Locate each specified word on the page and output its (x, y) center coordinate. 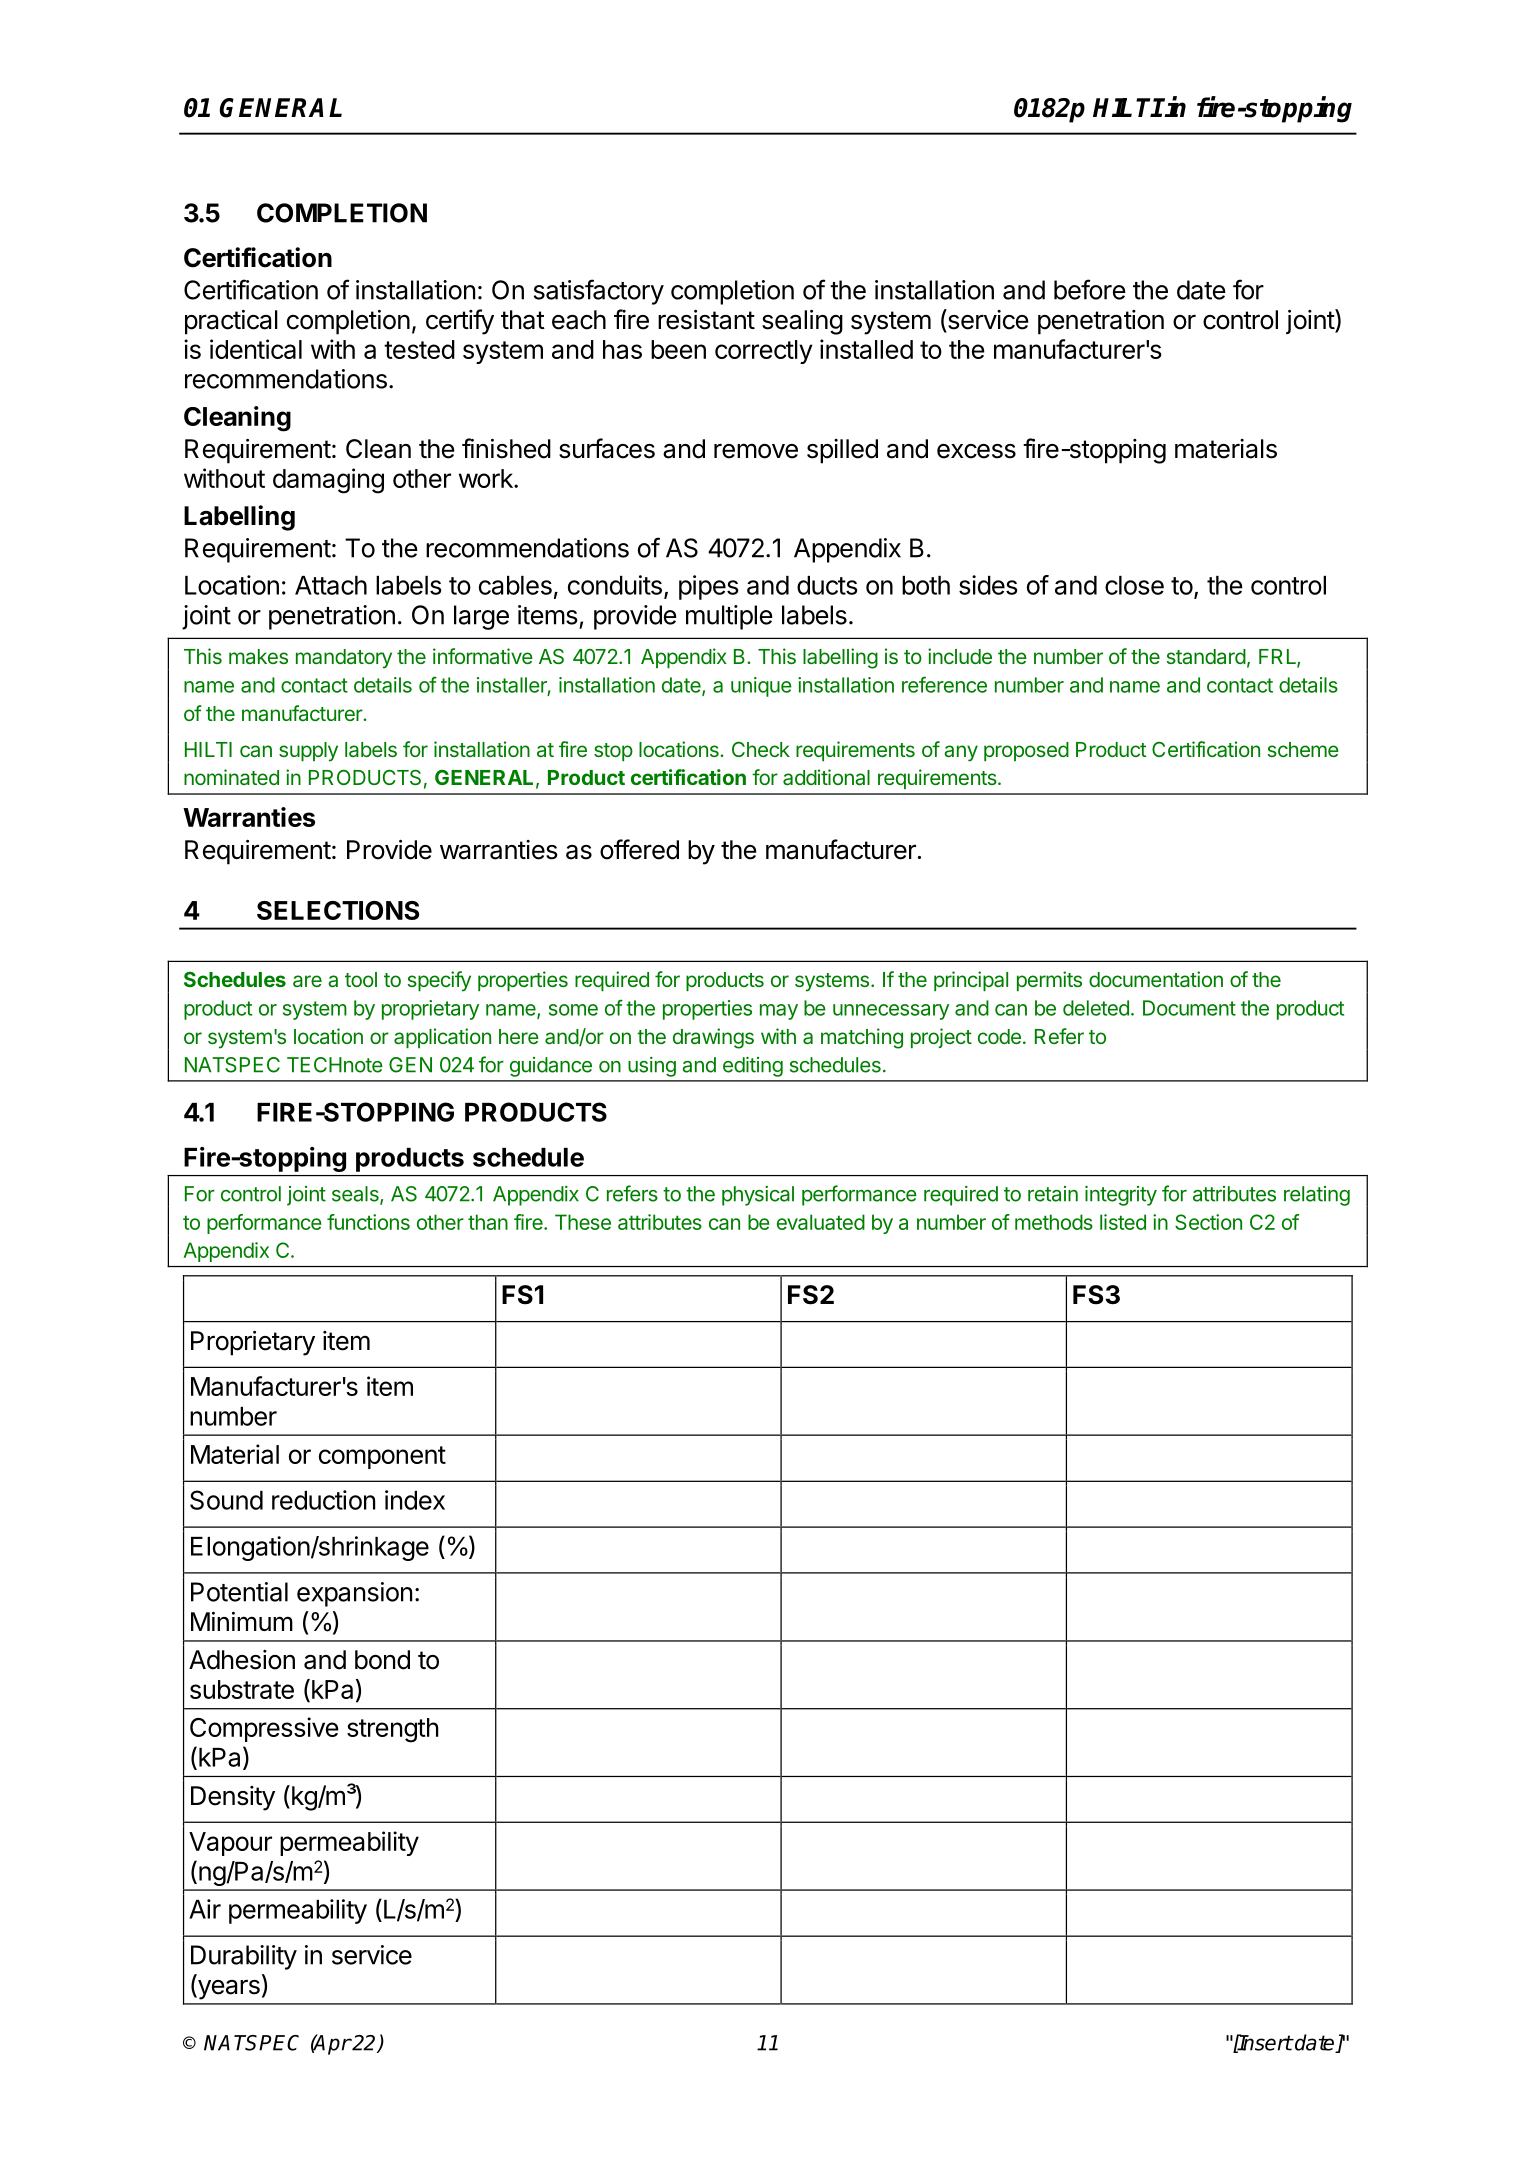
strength (393, 1730)
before (1090, 289)
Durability (244, 1957)
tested (419, 349)
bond (382, 1660)
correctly (764, 352)
